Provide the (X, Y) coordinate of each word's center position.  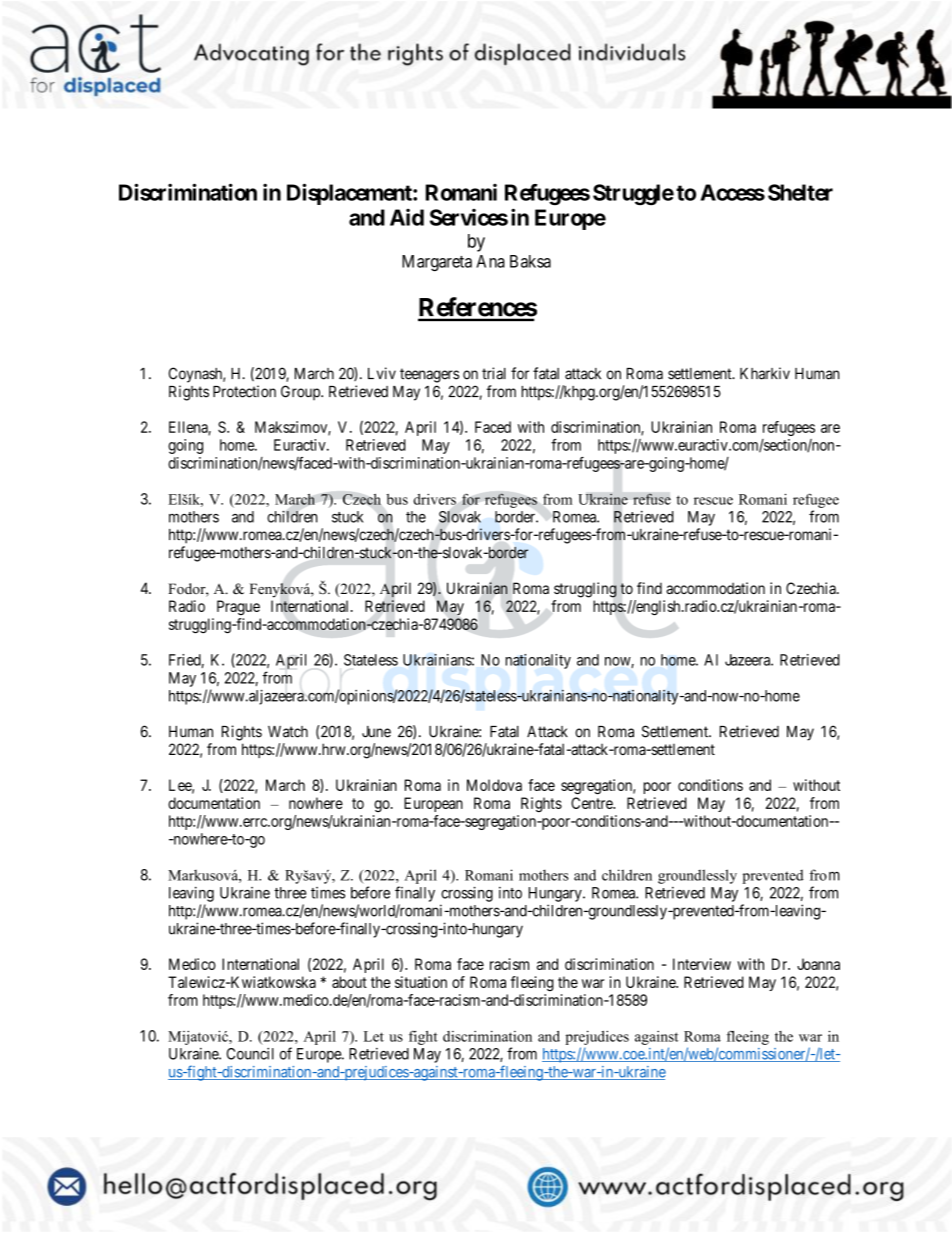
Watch (288, 732)
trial (494, 373)
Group (301, 392)
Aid (407, 217)
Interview (702, 964)
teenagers (429, 375)
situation (421, 982)
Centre (592, 803)
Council (250, 1054)
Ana (490, 261)
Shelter (800, 192)
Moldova (494, 785)
